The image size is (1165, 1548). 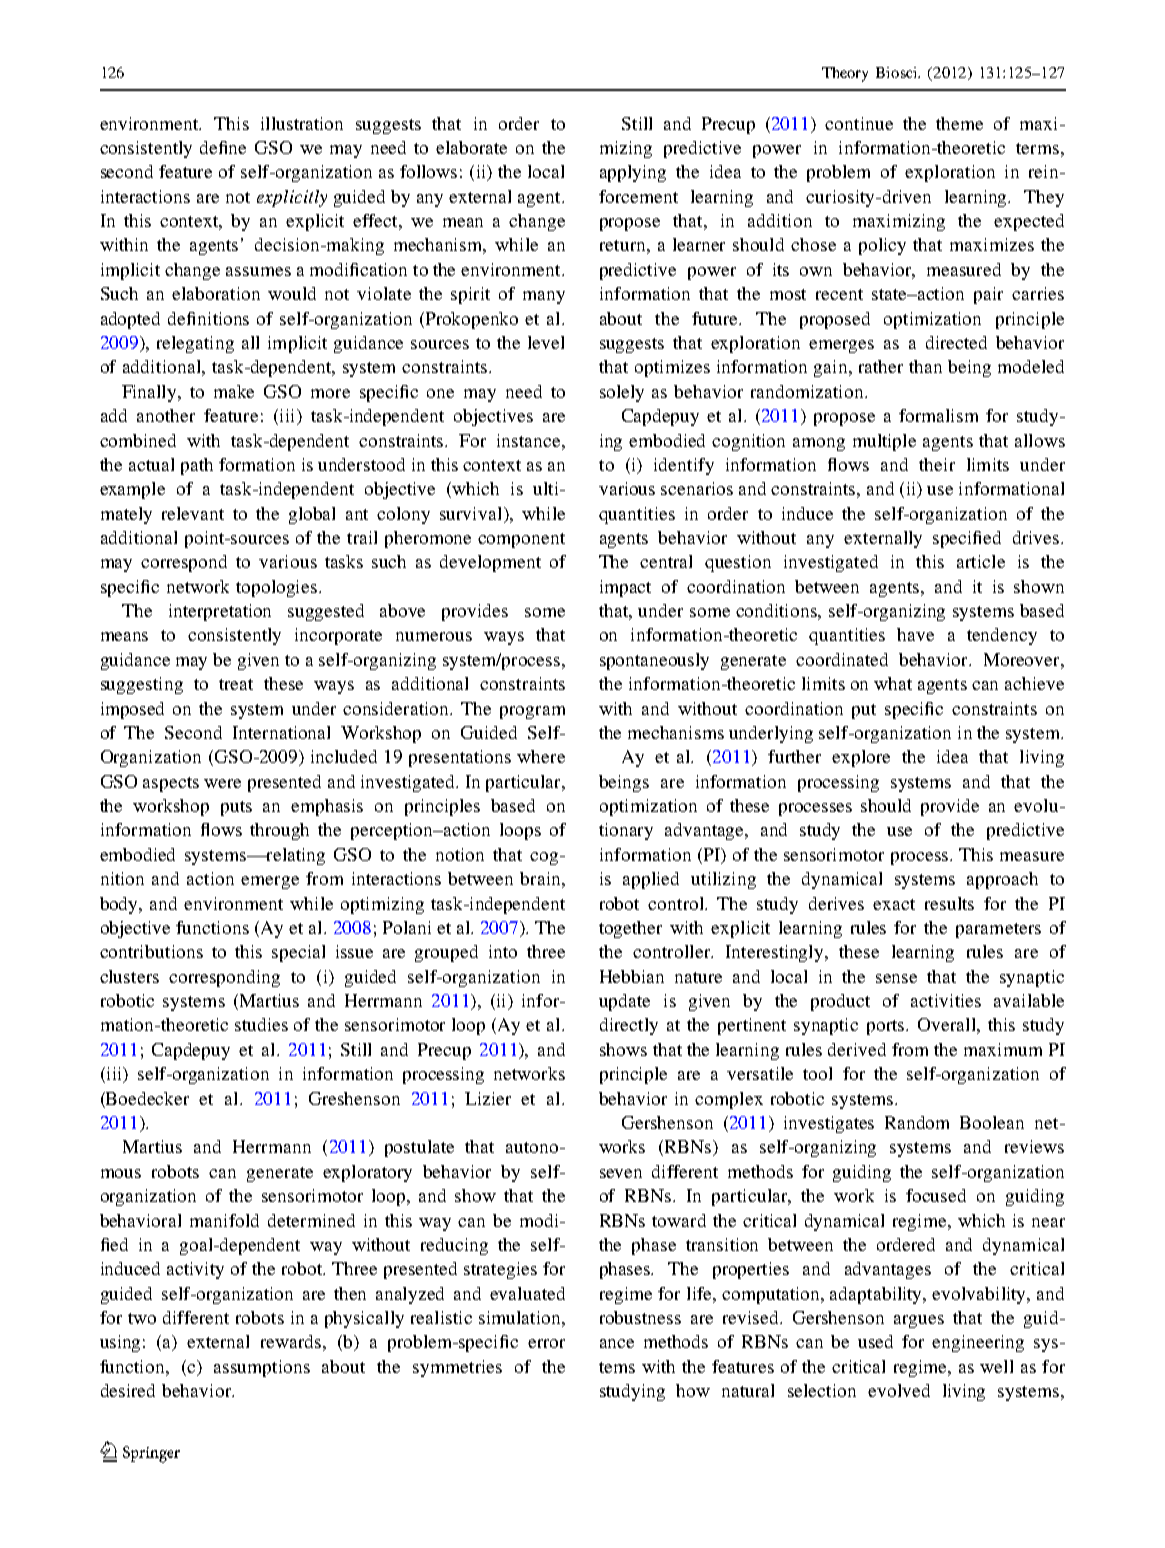 What do you see at coordinates (223, 147) in the screenshot?
I see `define` at bounding box center [223, 147].
